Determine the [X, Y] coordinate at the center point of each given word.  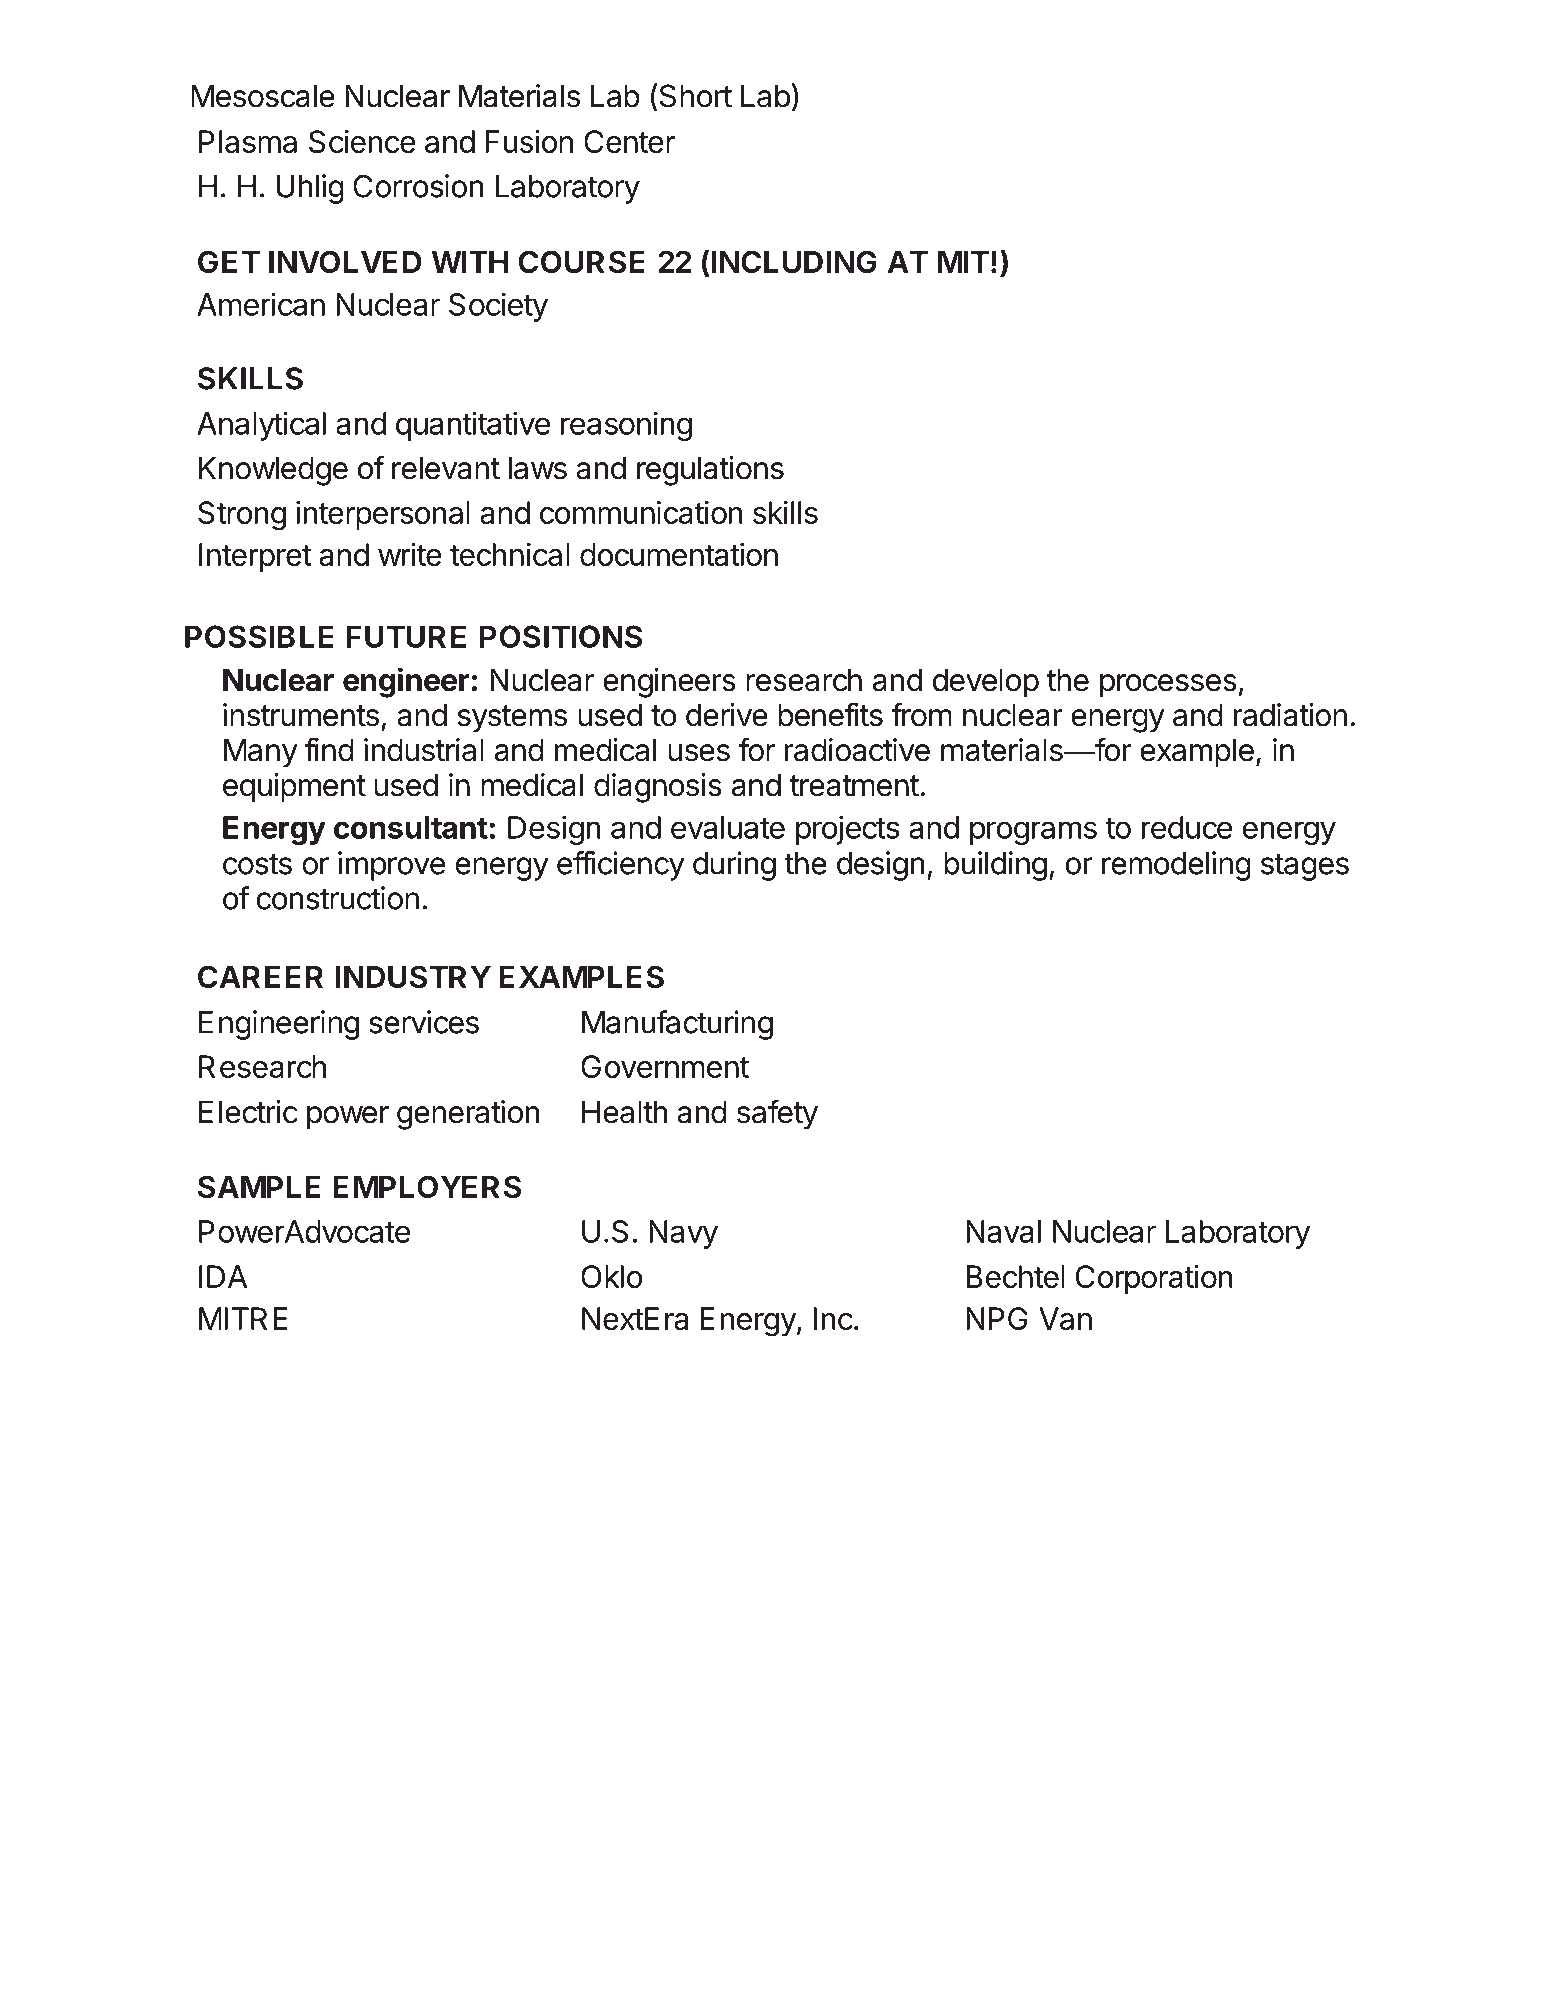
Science [362, 141]
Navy [683, 1234]
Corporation [1154, 1279]
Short [696, 96]
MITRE [243, 1318]
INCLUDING [793, 261]
